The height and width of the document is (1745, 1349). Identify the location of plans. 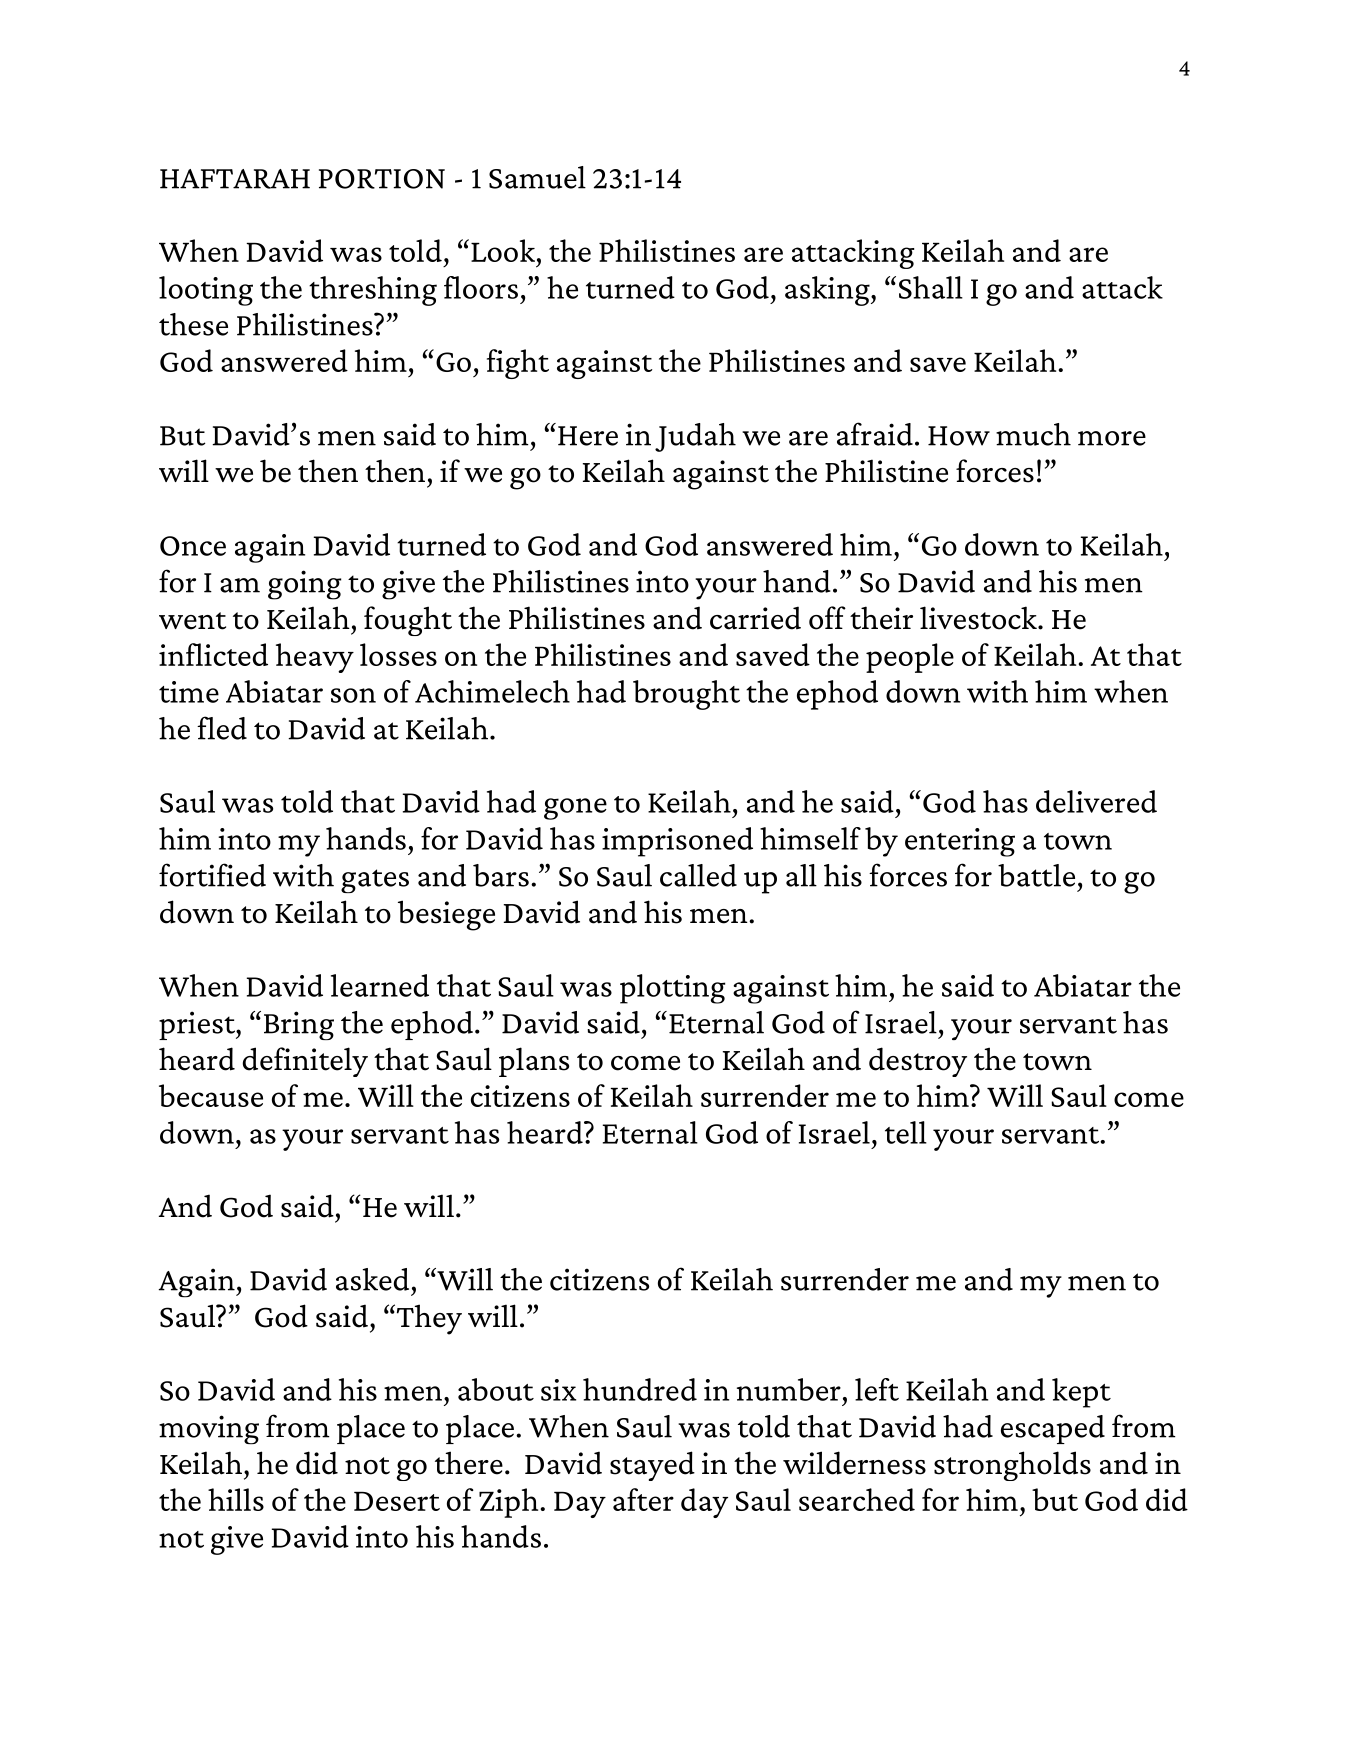
(534, 1062).
